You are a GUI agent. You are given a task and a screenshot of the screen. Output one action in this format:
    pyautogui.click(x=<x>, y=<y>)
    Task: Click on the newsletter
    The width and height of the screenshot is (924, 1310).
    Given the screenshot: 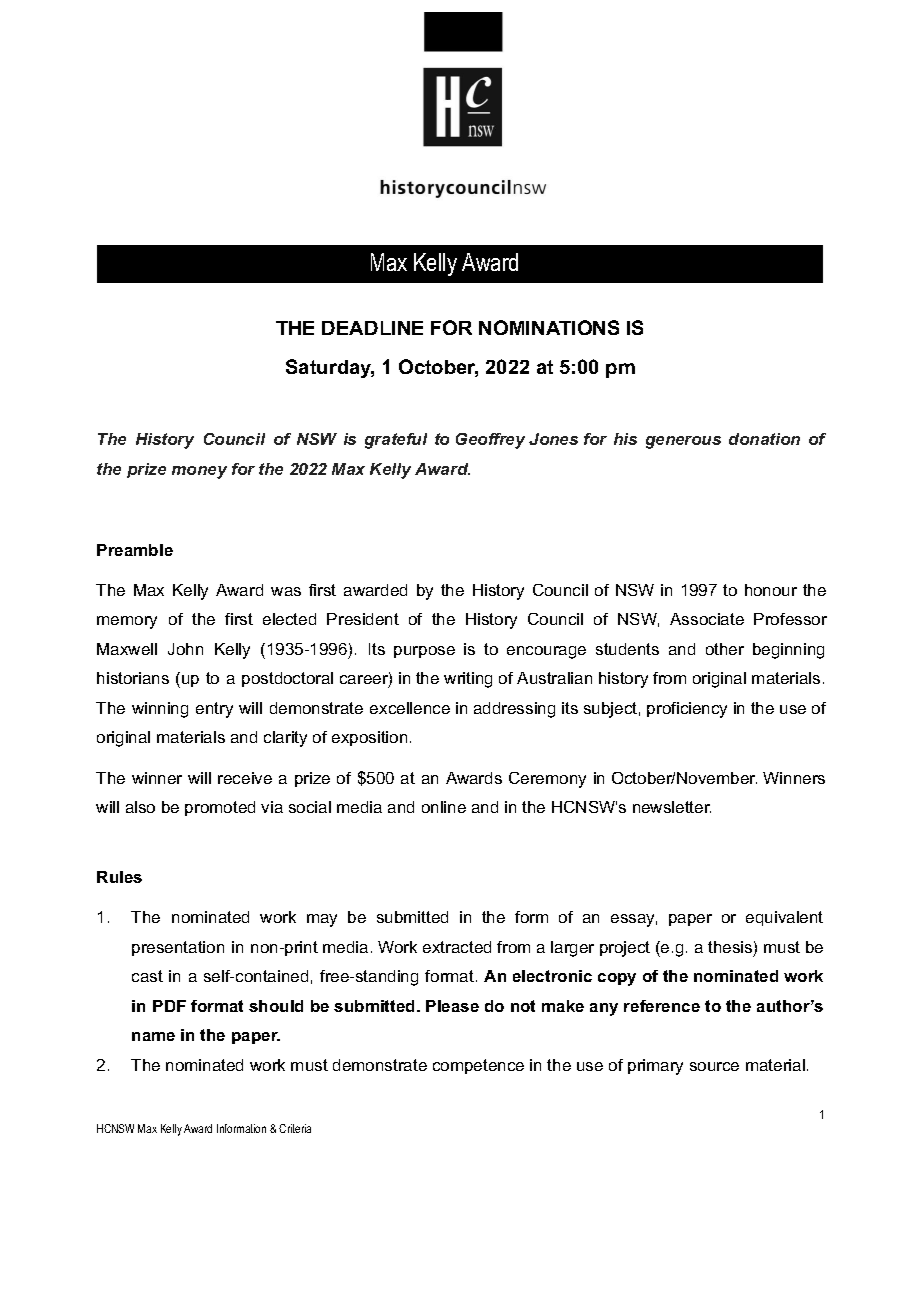 What is the action you would take?
    pyautogui.click(x=672, y=807)
